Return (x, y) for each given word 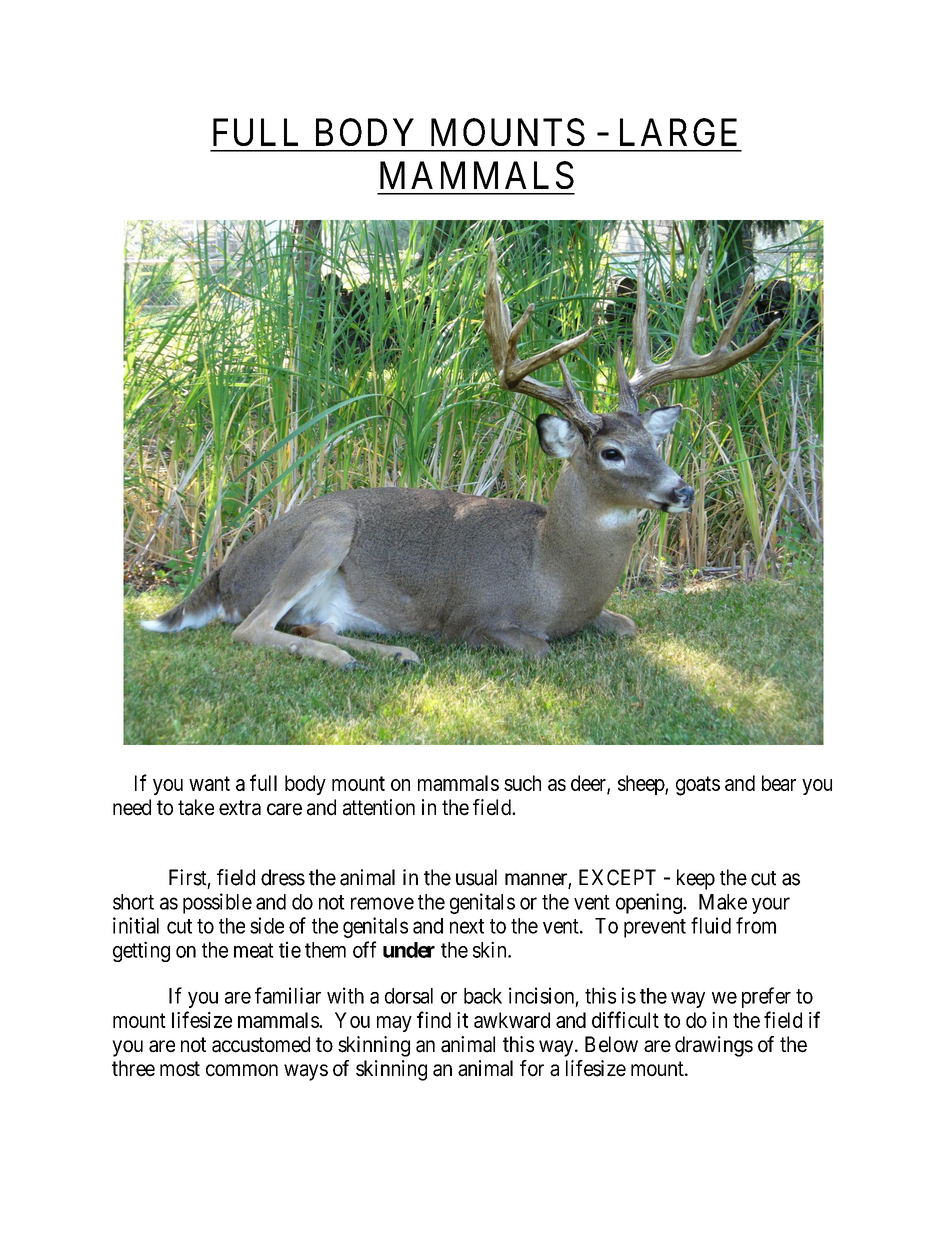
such (522, 783)
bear (779, 783)
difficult (625, 1019)
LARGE (678, 132)
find (434, 1019)
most (180, 1069)
